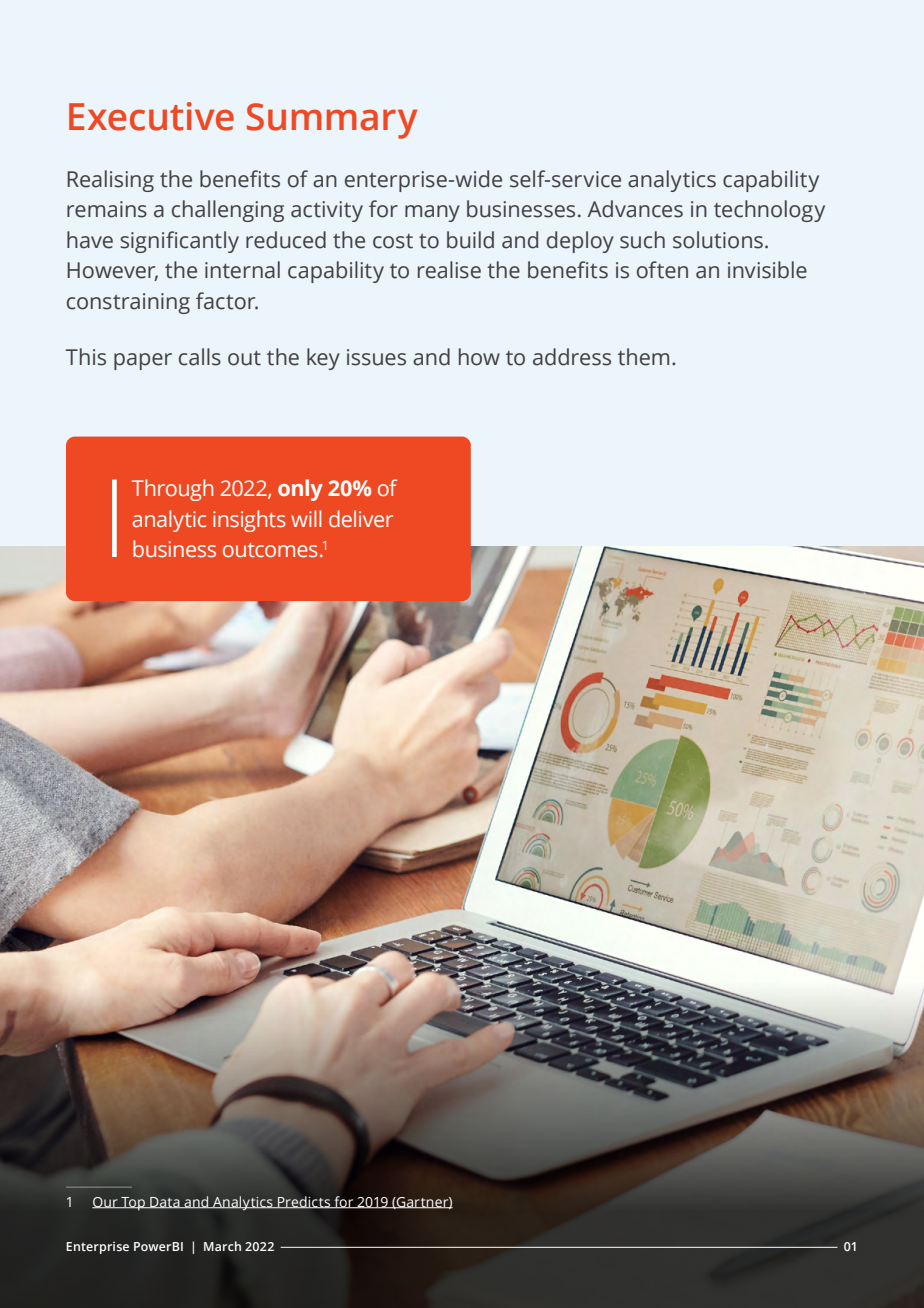  Describe the element at coordinates (165, 1203) in the screenshot. I see `Data` at that location.
